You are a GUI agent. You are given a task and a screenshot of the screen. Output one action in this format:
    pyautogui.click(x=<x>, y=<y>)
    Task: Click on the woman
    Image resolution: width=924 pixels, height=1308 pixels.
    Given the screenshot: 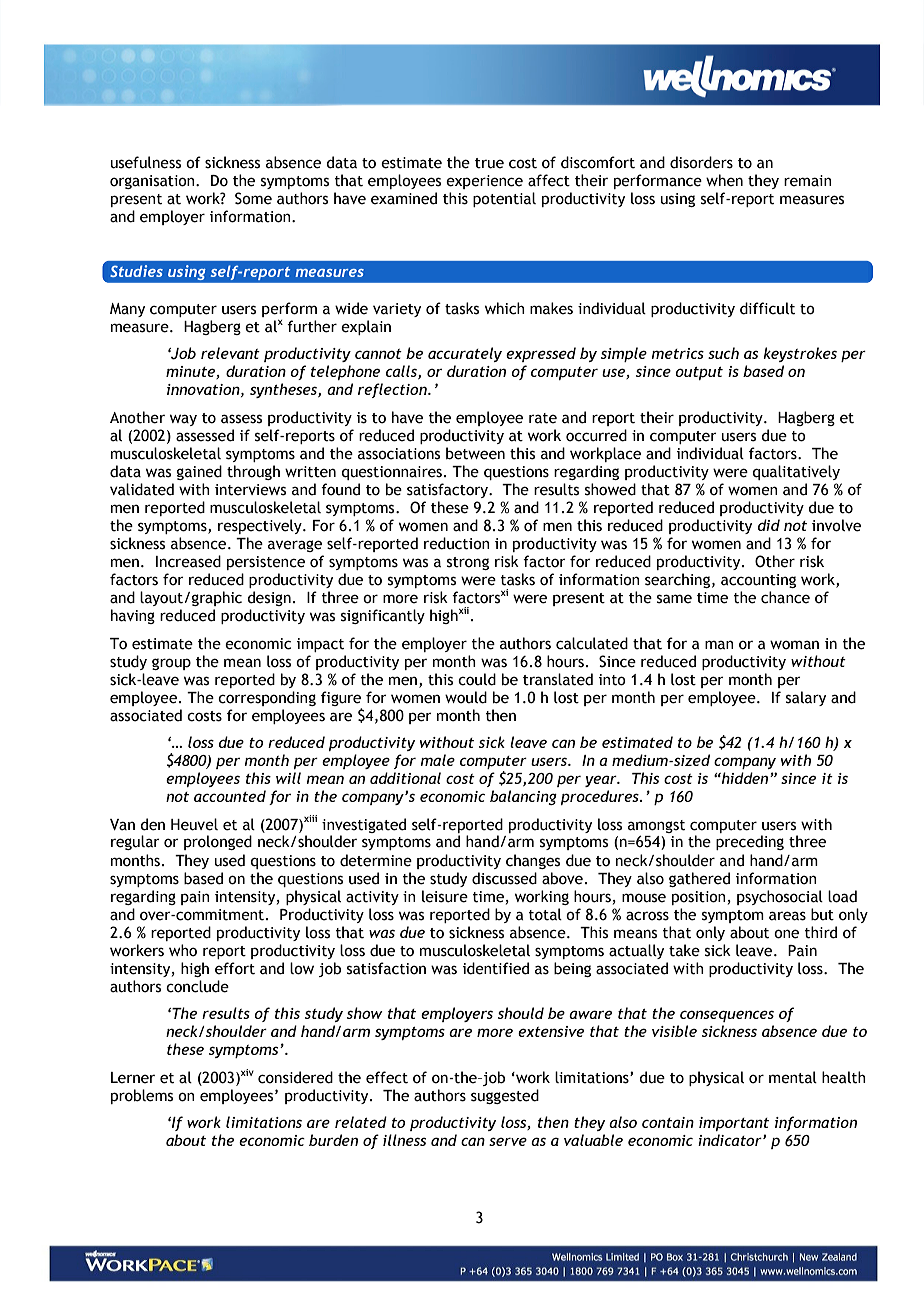 What is the action you would take?
    pyautogui.click(x=794, y=645)
